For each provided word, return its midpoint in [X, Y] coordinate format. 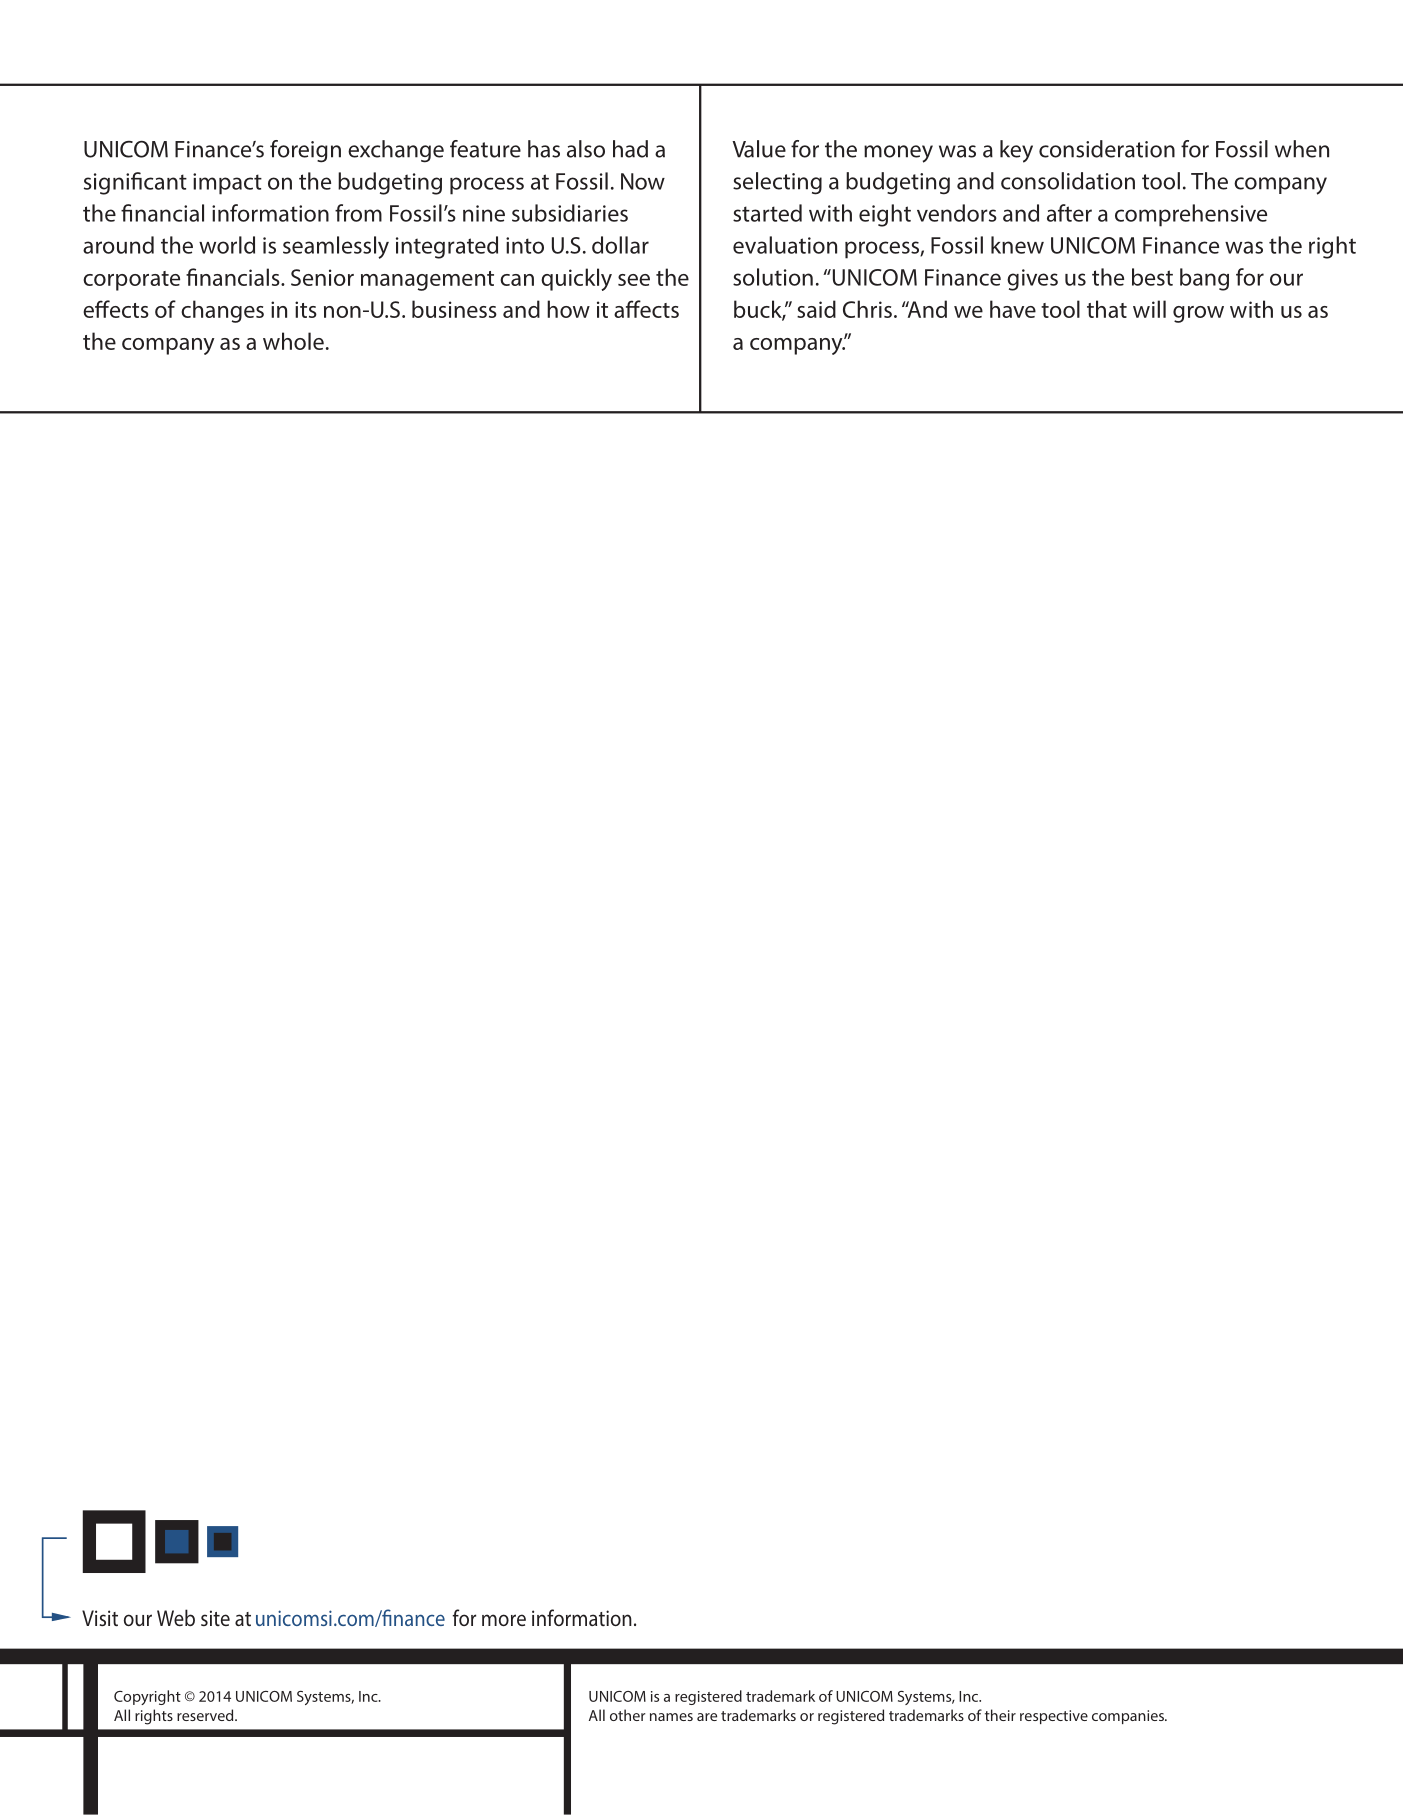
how [568, 309]
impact [227, 184]
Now [643, 181]
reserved [206, 1715]
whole [293, 341]
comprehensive [1191, 215]
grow [1198, 314]
